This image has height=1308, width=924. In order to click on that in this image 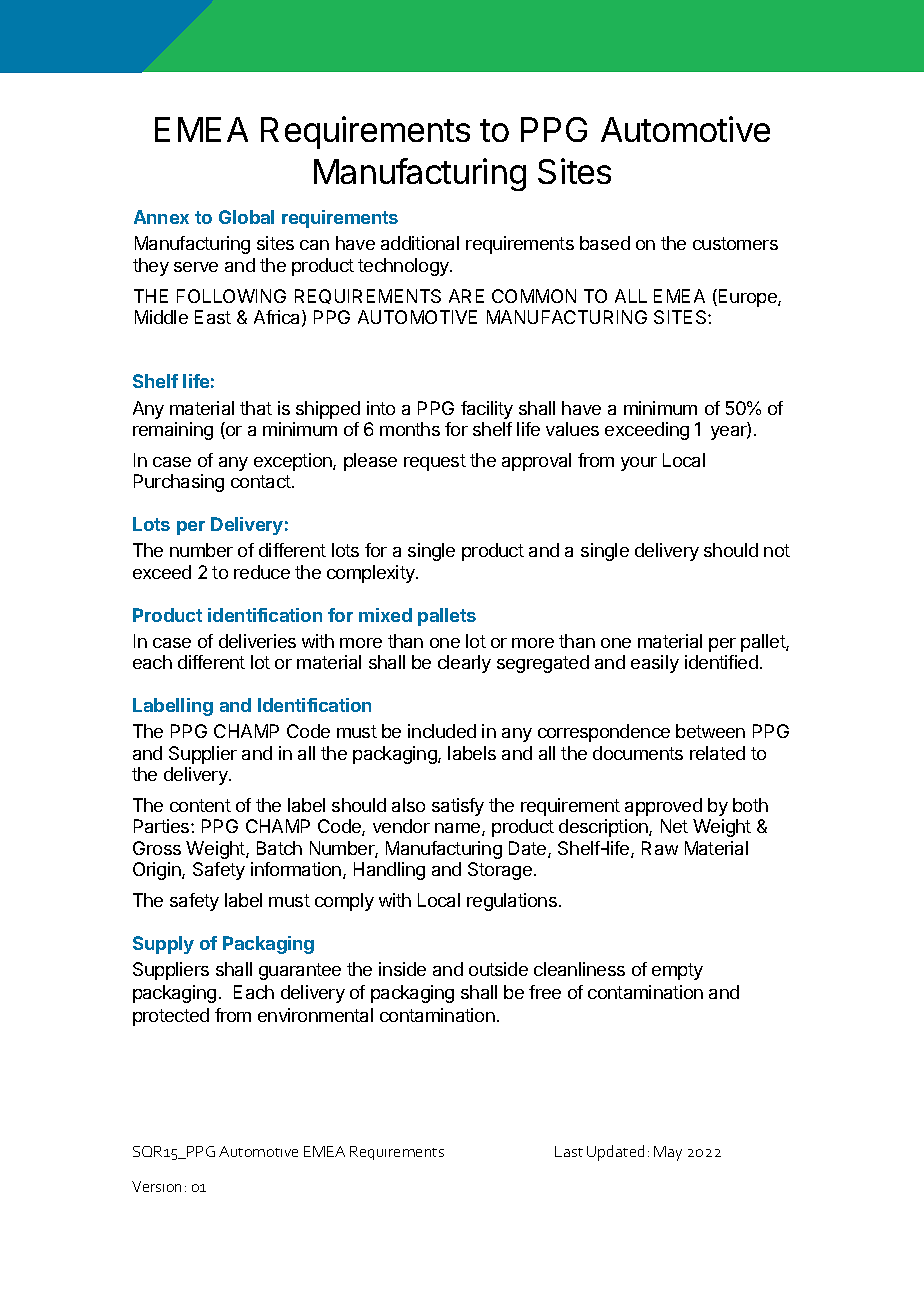, I will do `click(256, 408)`.
